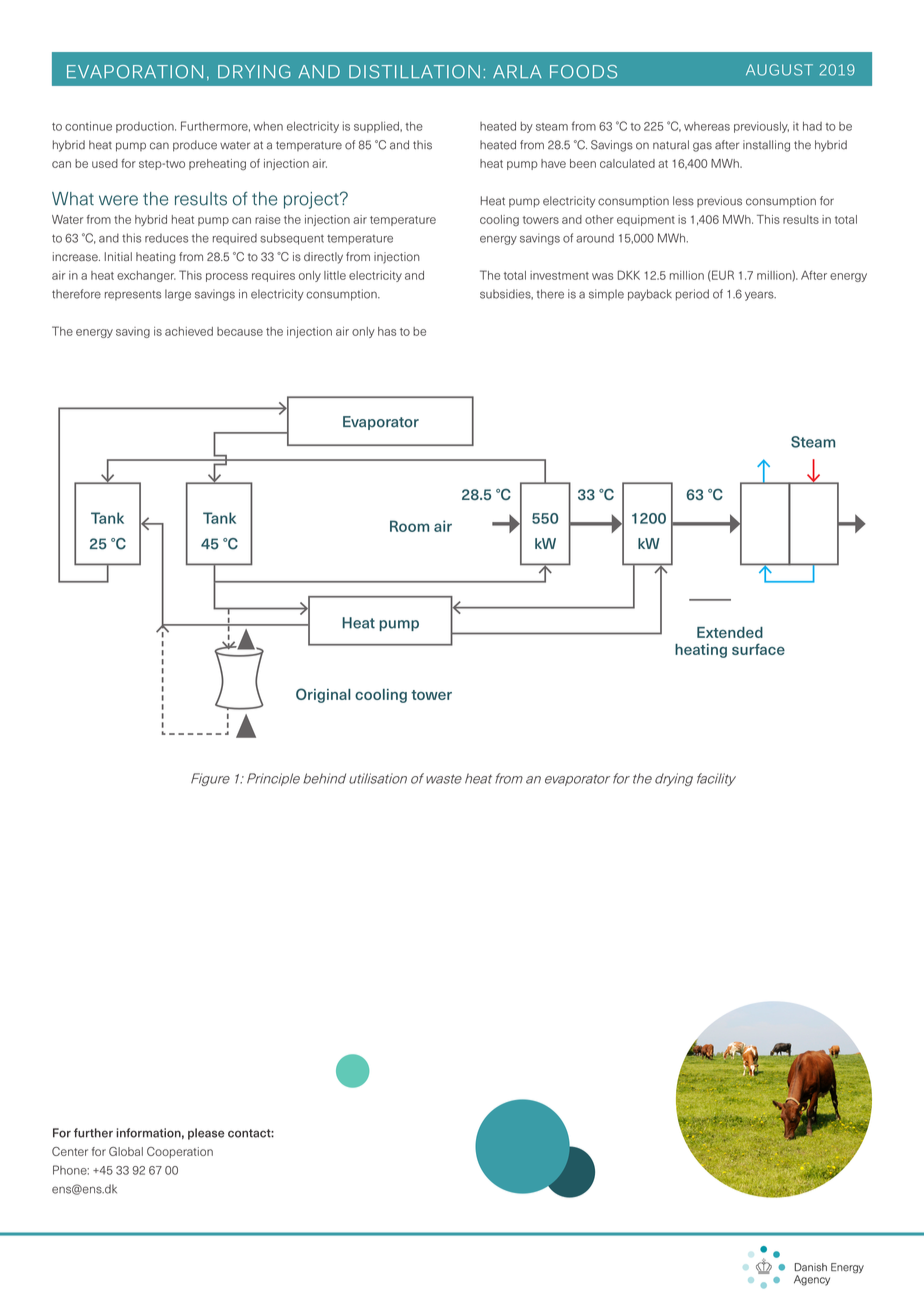 The height and width of the page is (1308, 924). I want to click on DISTILLATION, so click(414, 72).
